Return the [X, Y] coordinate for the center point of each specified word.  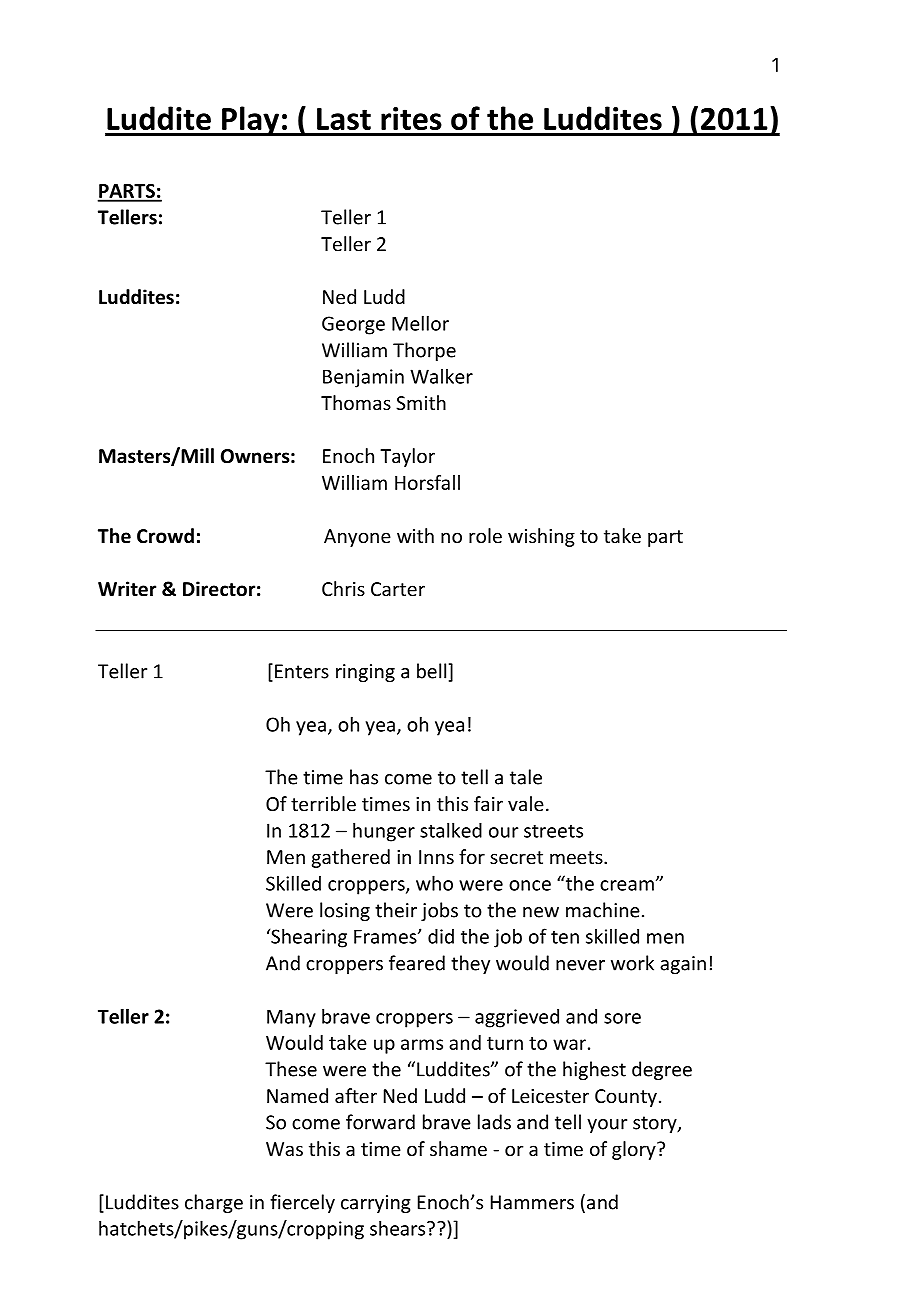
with [415, 535]
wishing [541, 537]
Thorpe [424, 351]
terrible [323, 803]
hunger [384, 832]
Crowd [165, 536]
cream [627, 885]
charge [214, 1203]
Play [250, 121]
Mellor [420, 323]
